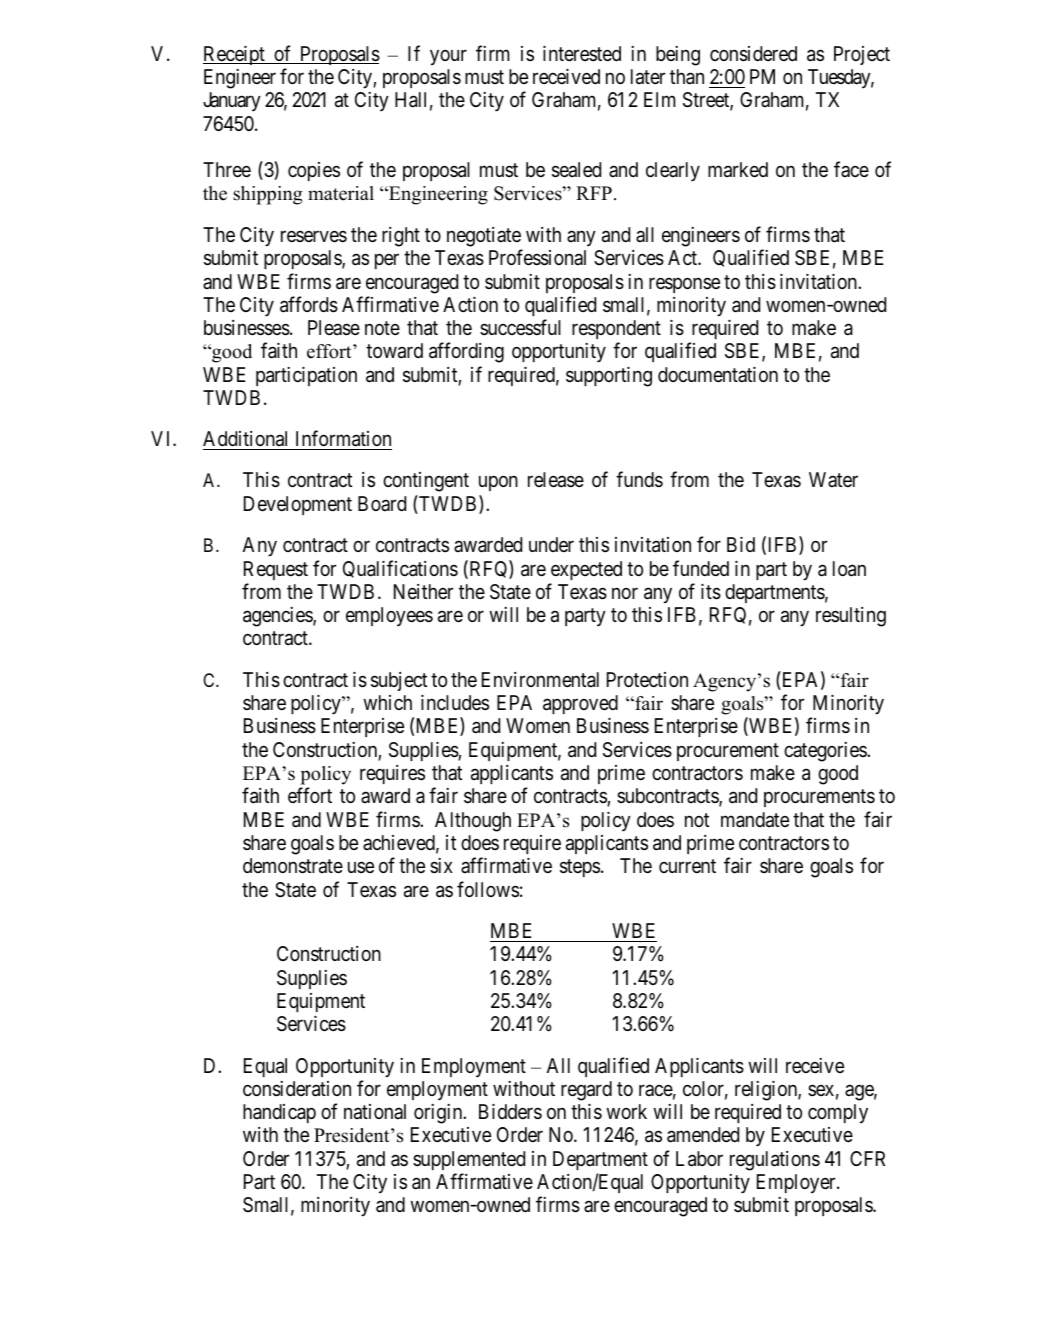 This screenshot has width=1039, height=1344. I want to click on January, so click(232, 101).
